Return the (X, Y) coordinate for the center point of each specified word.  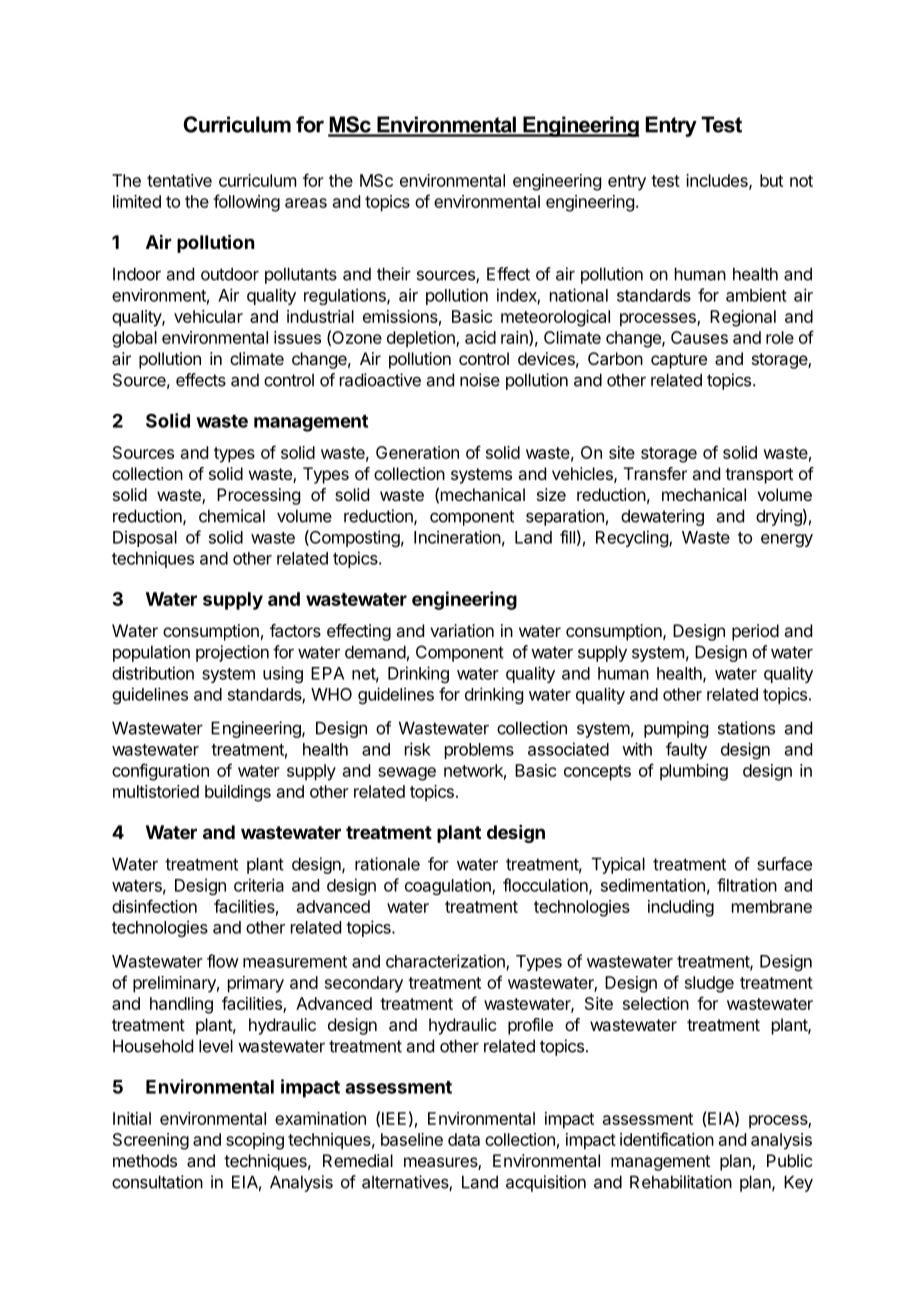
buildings (238, 793)
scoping (255, 1141)
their (394, 274)
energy (787, 540)
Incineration (457, 537)
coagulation (449, 886)
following (246, 203)
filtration (747, 885)
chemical (232, 516)
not (801, 181)
